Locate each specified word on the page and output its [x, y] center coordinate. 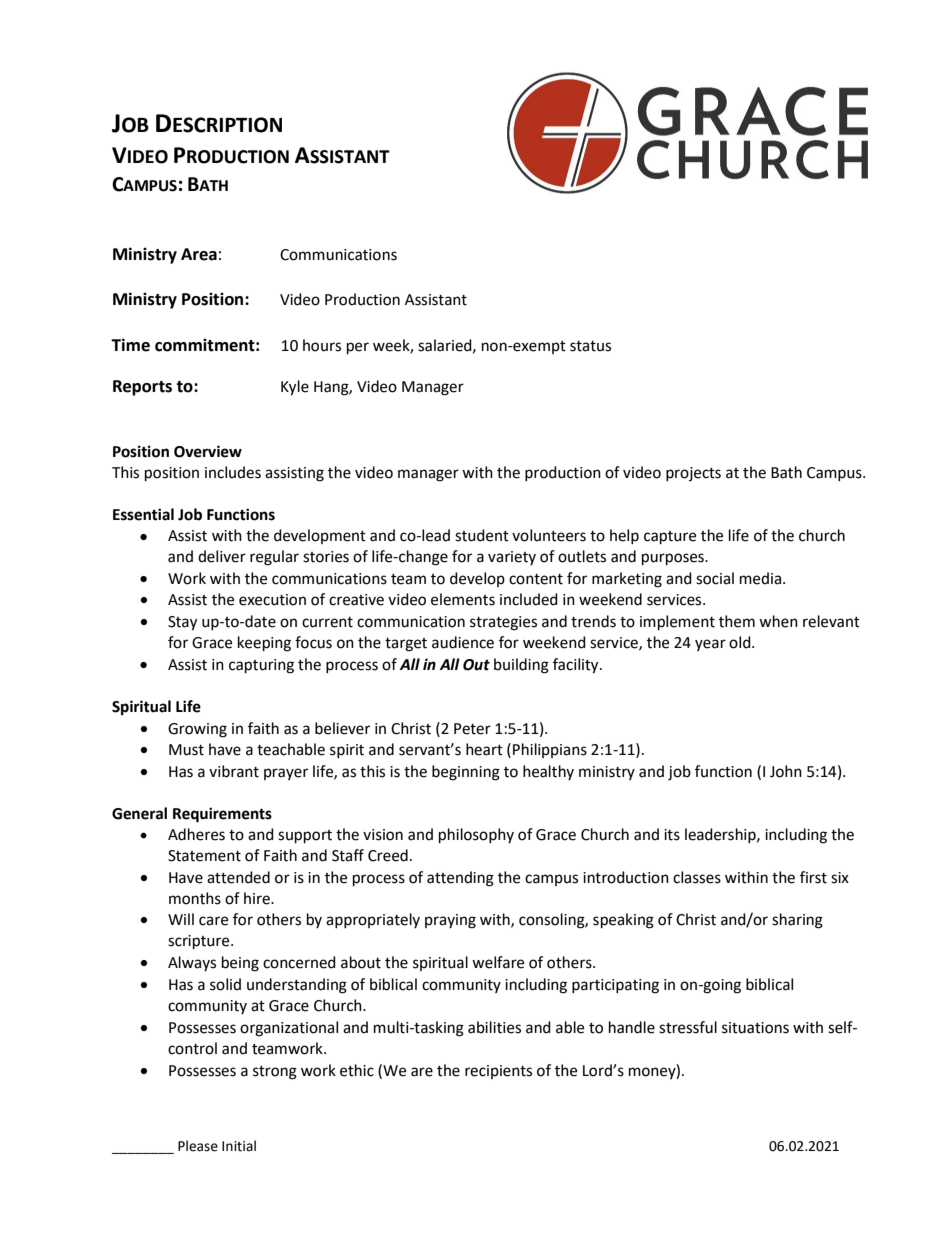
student [482, 535]
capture [670, 538]
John [786, 771]
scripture [200, 942]
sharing [797, 921]
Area [199, 254]
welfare [498, 962]
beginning [466, 773]
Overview [208, 451]
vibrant [234, 771]
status [590, 346]
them [737, 621]
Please [198, 1146]
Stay [182, 623]
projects [693, 474]
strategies [503, 623]
